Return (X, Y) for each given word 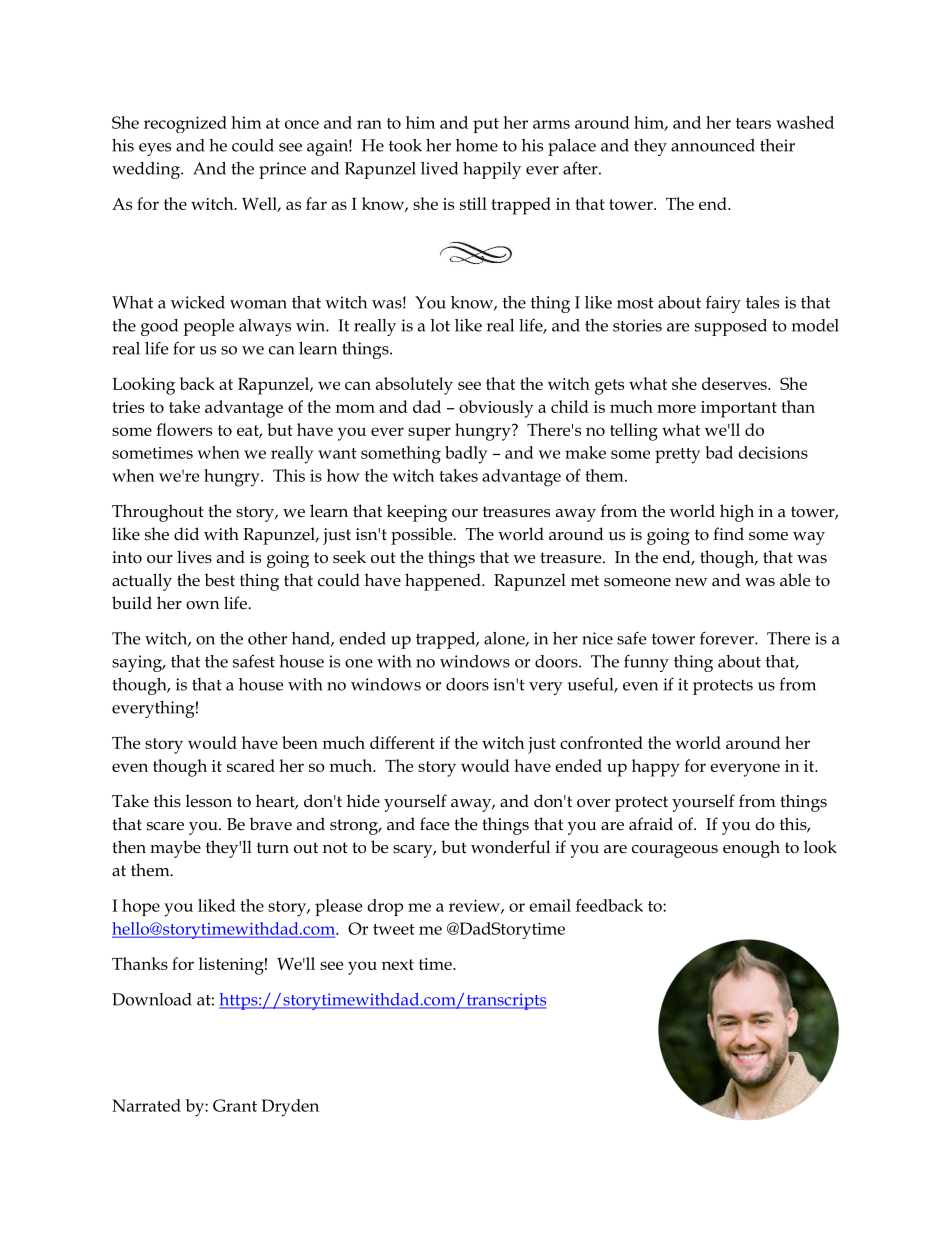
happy (656, 768)
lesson (209, 801)
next (398, 964)
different (402, 742)
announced (713, 145)
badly (466, 455)
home (477, 145)
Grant (235, 1105)
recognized (185, 124)
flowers (184, 429)
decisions (773, 452)
